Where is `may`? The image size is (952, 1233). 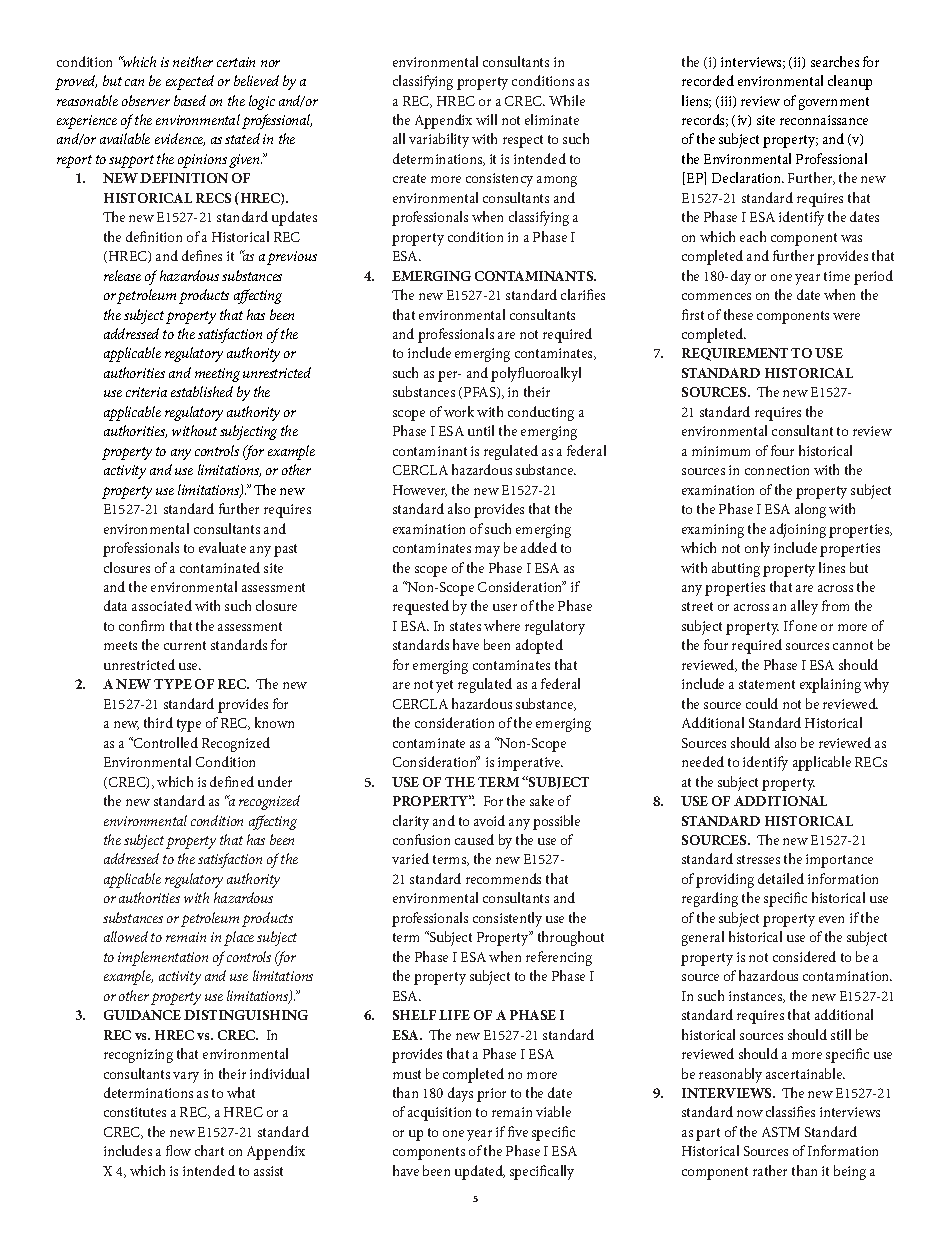 may is located at coordinates (487, 551).
